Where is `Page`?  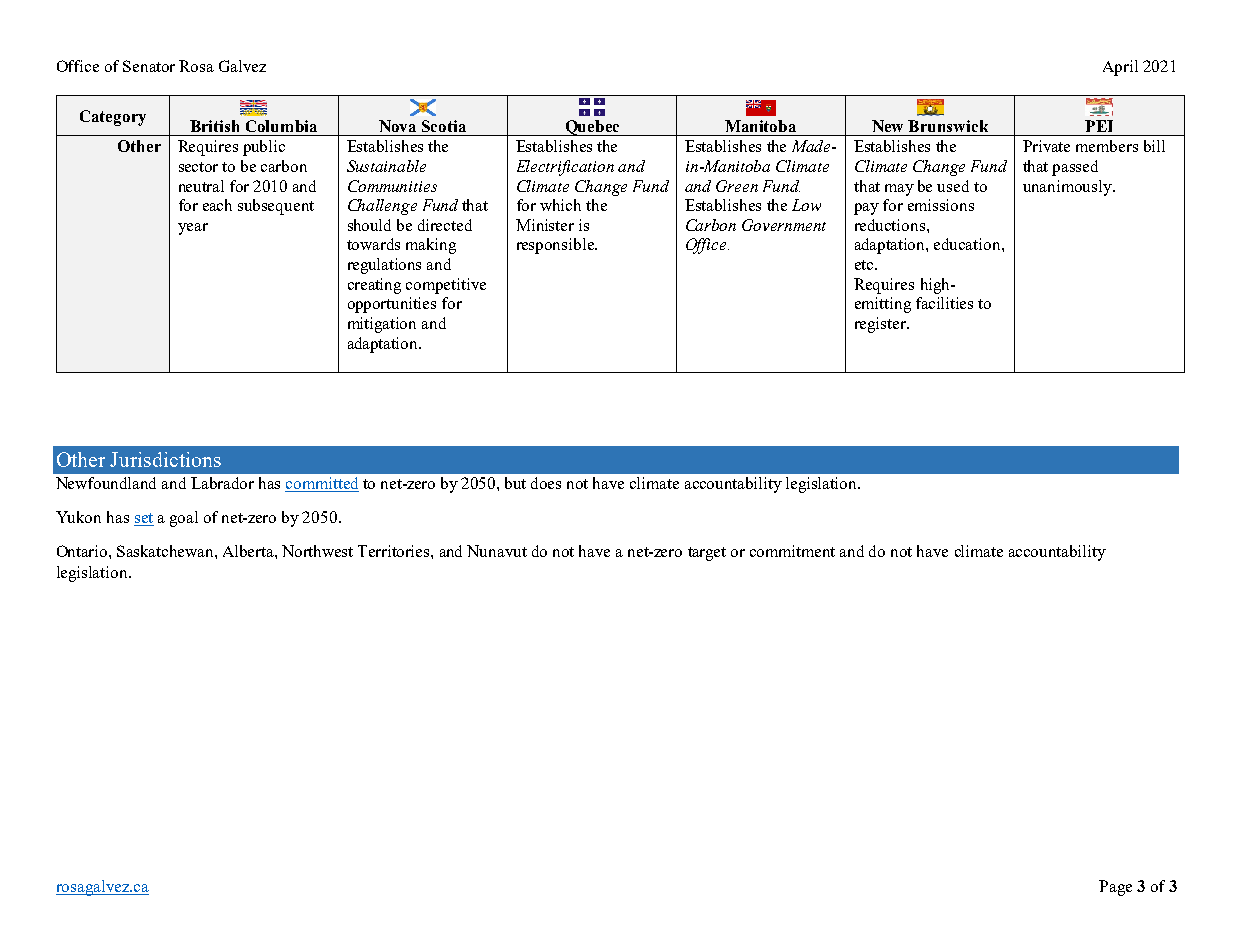
Page is located at coordinates (1115, 888).
